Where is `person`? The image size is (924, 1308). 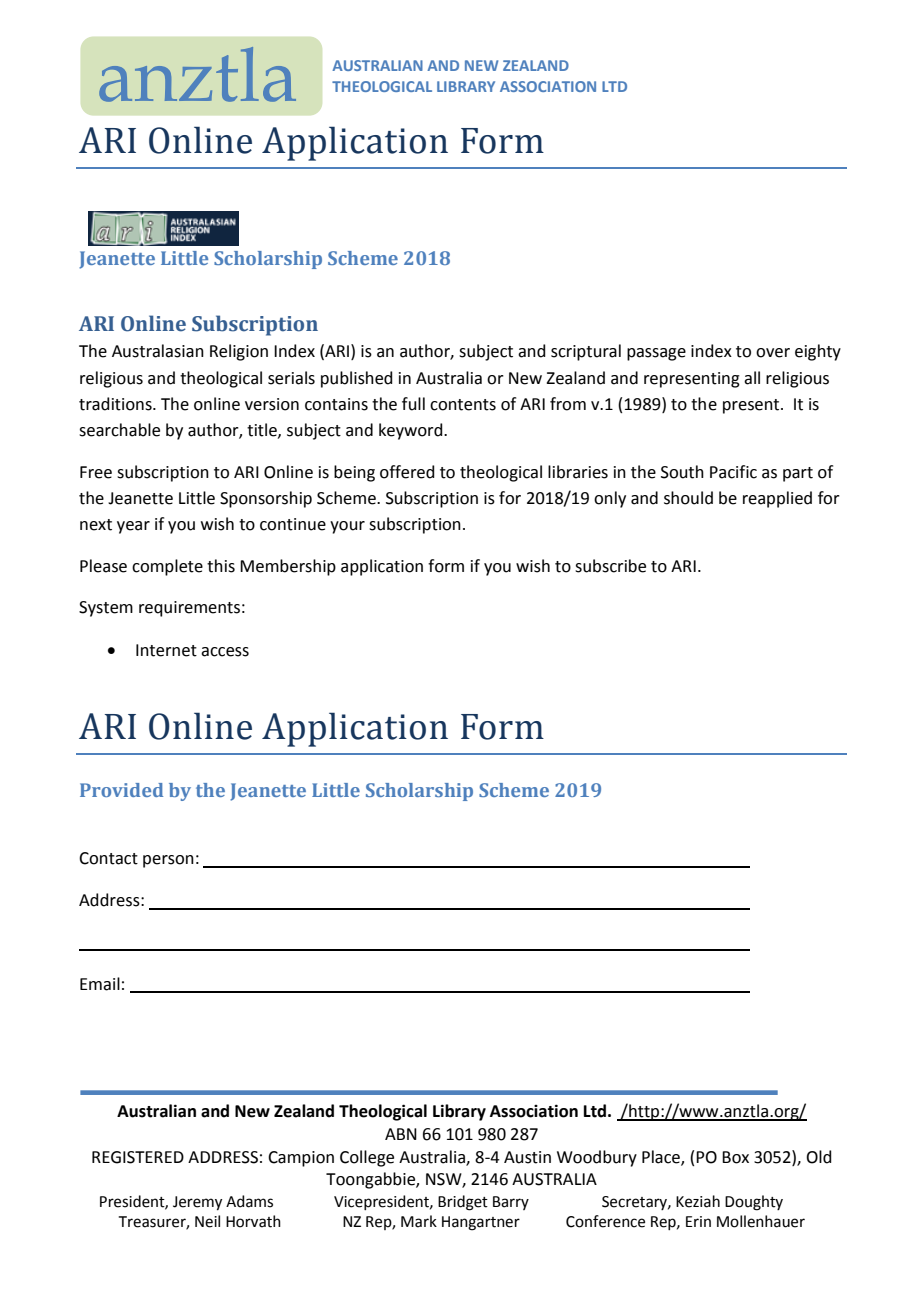 person is located at coordinates (168, 861).
